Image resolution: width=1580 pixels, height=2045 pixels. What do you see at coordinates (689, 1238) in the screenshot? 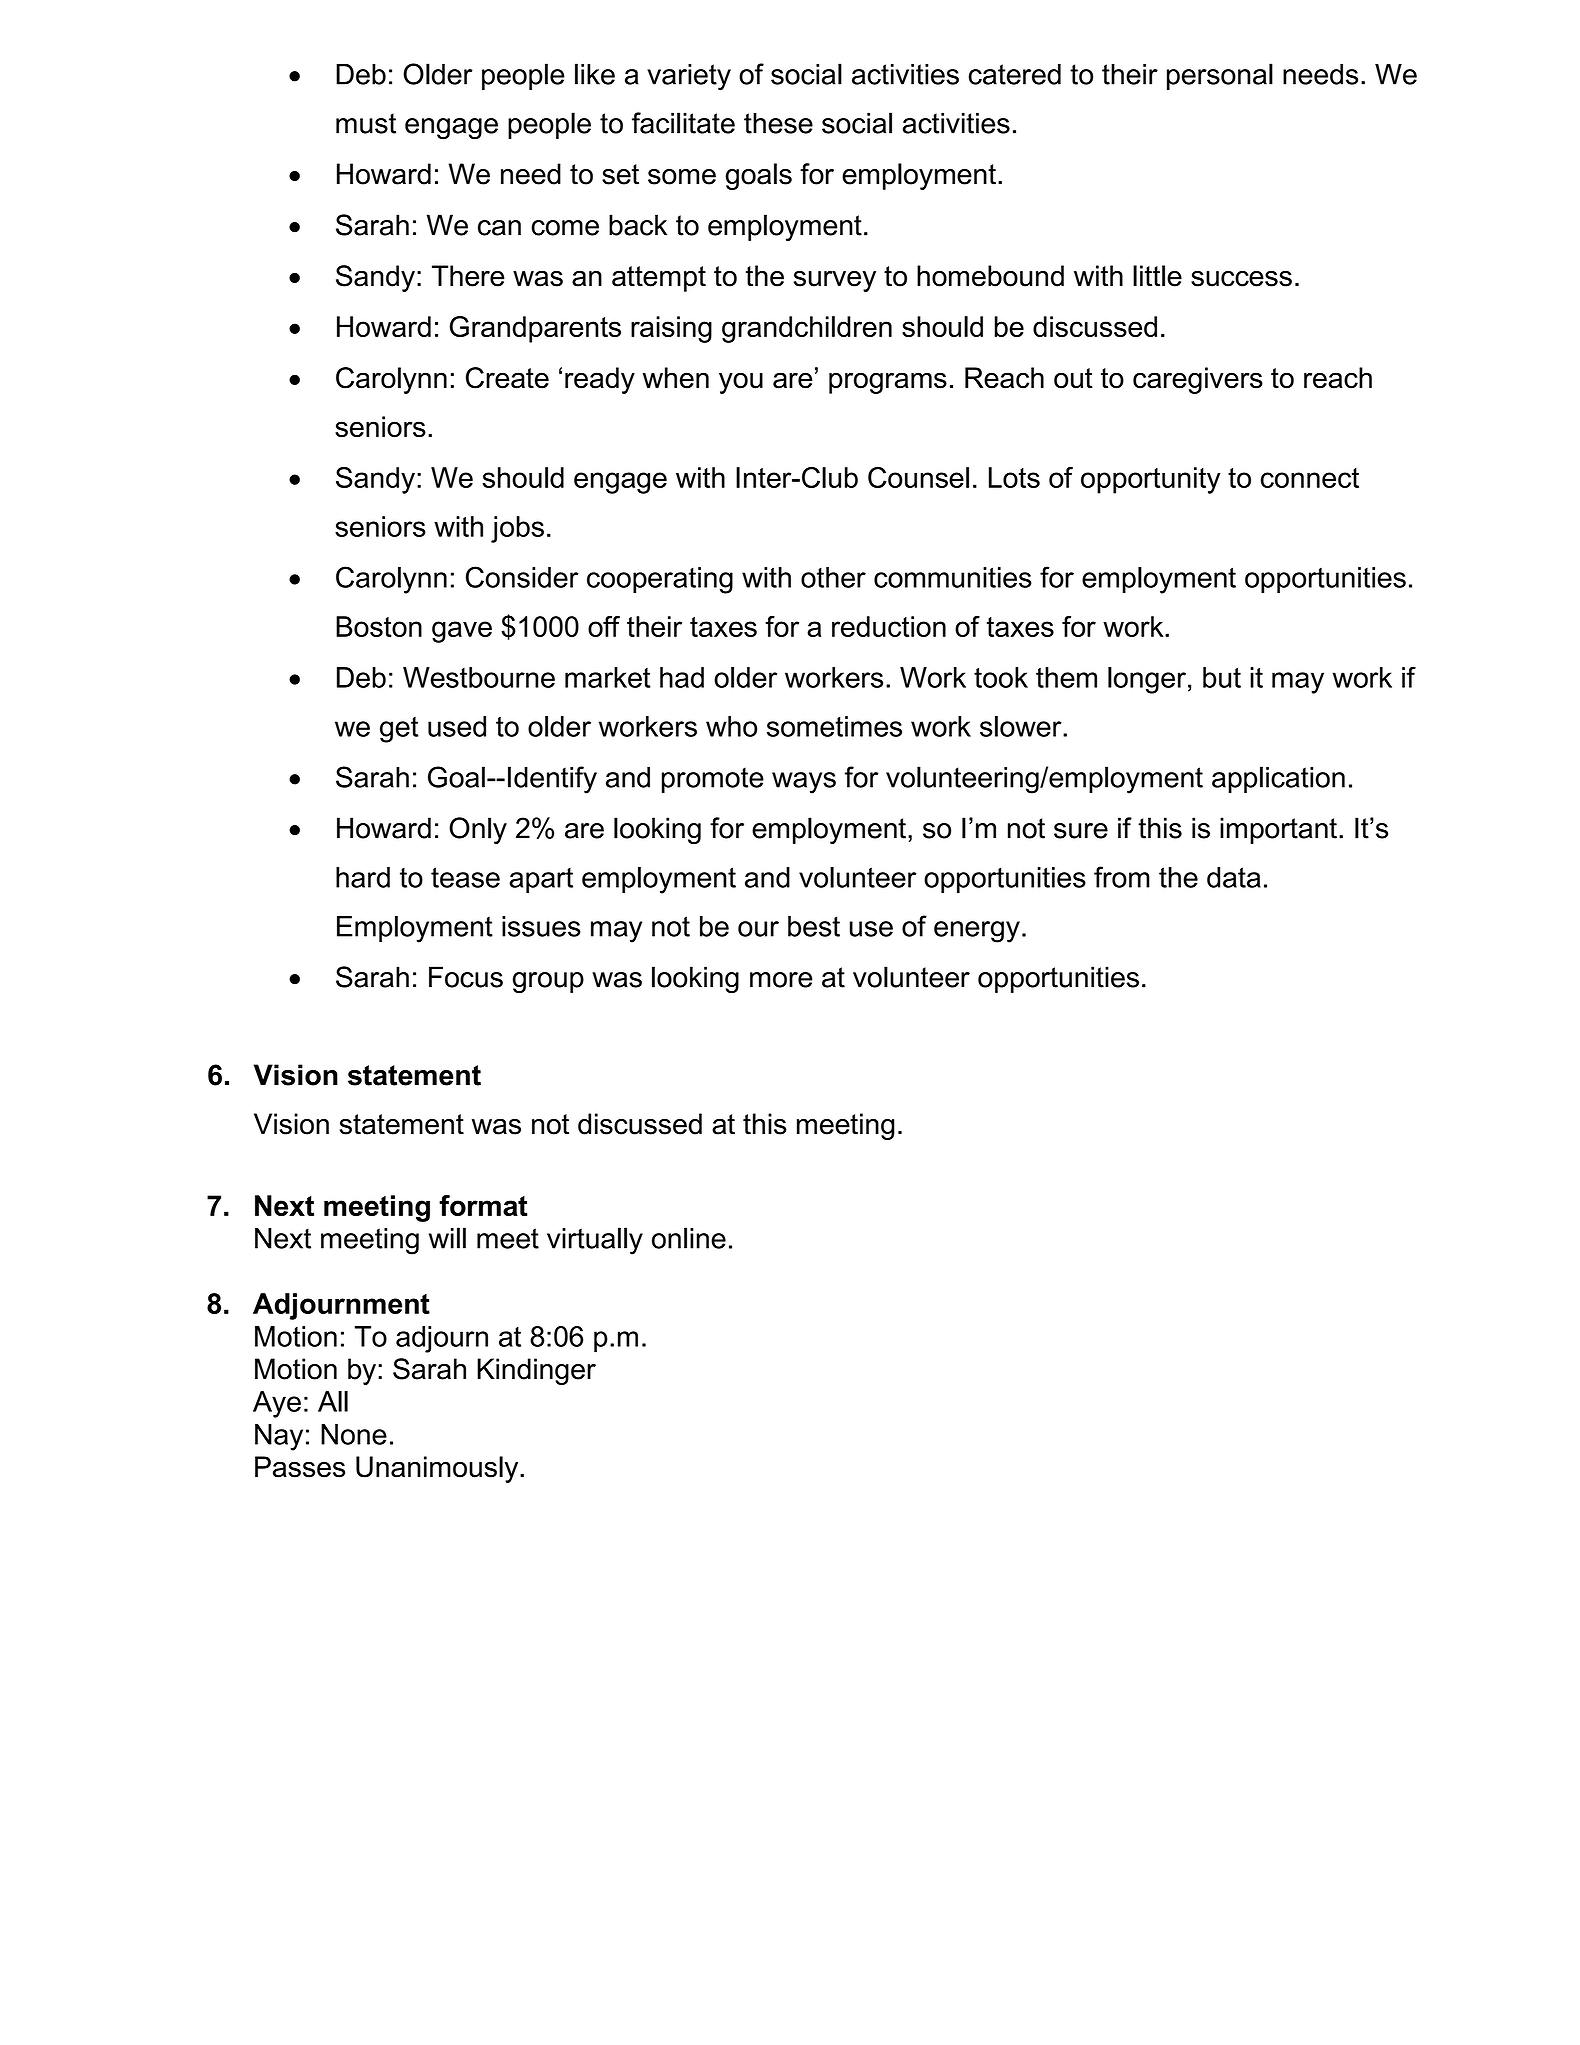
I see `online` at bounding box center [689, 1238].
